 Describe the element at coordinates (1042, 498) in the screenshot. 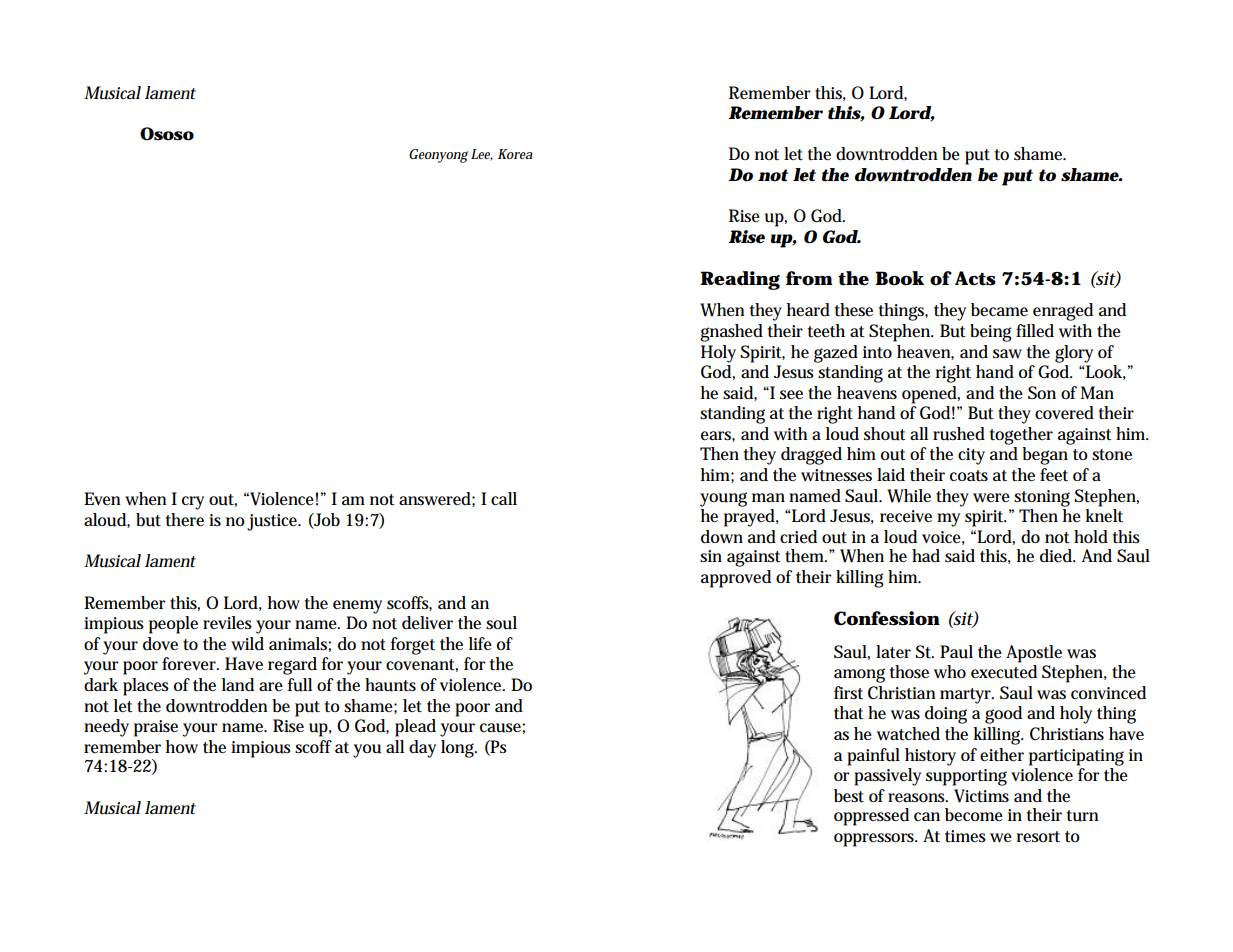

I see `stoning` at that location.
